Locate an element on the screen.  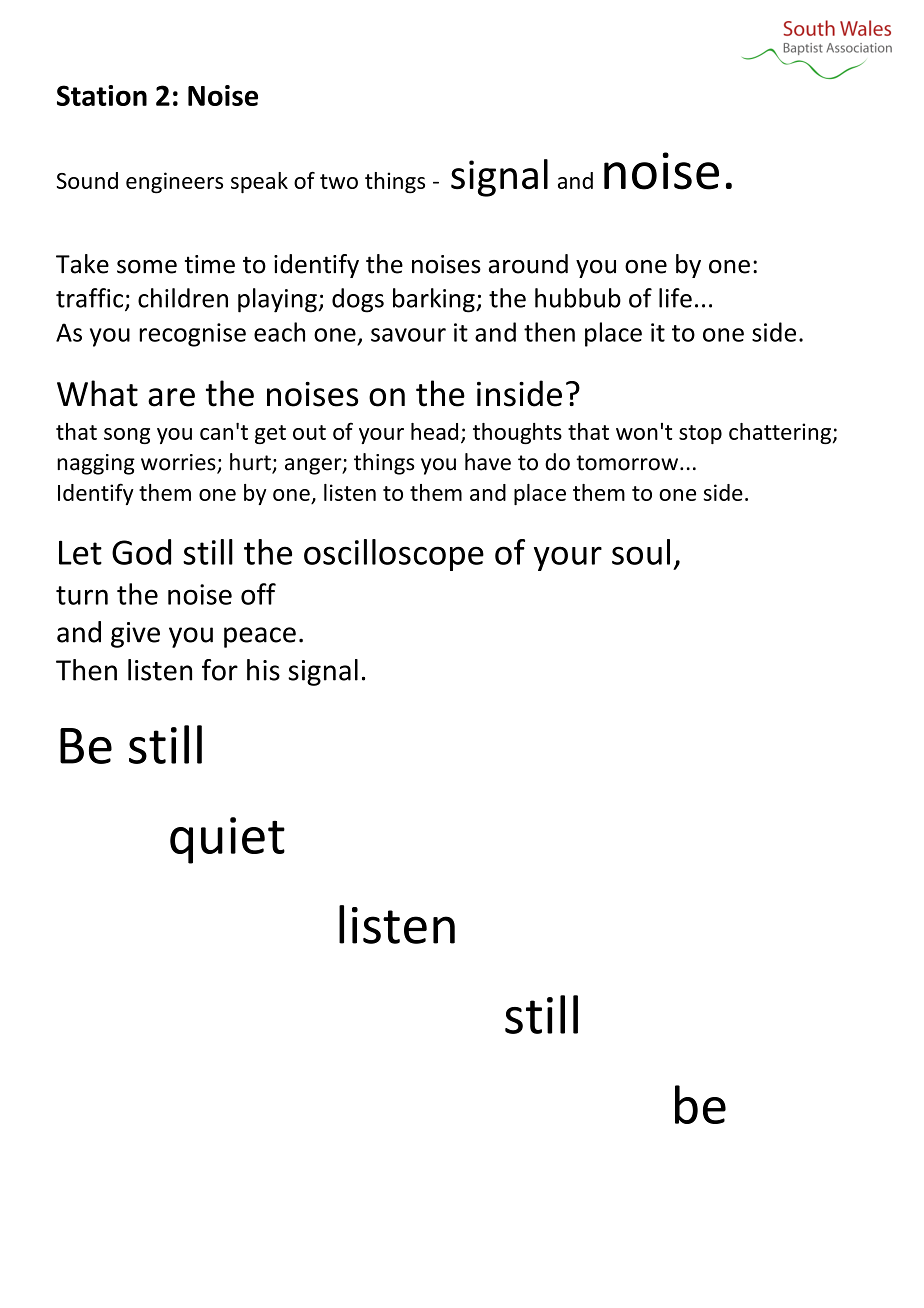
for is located at coordinates (220, 670).
